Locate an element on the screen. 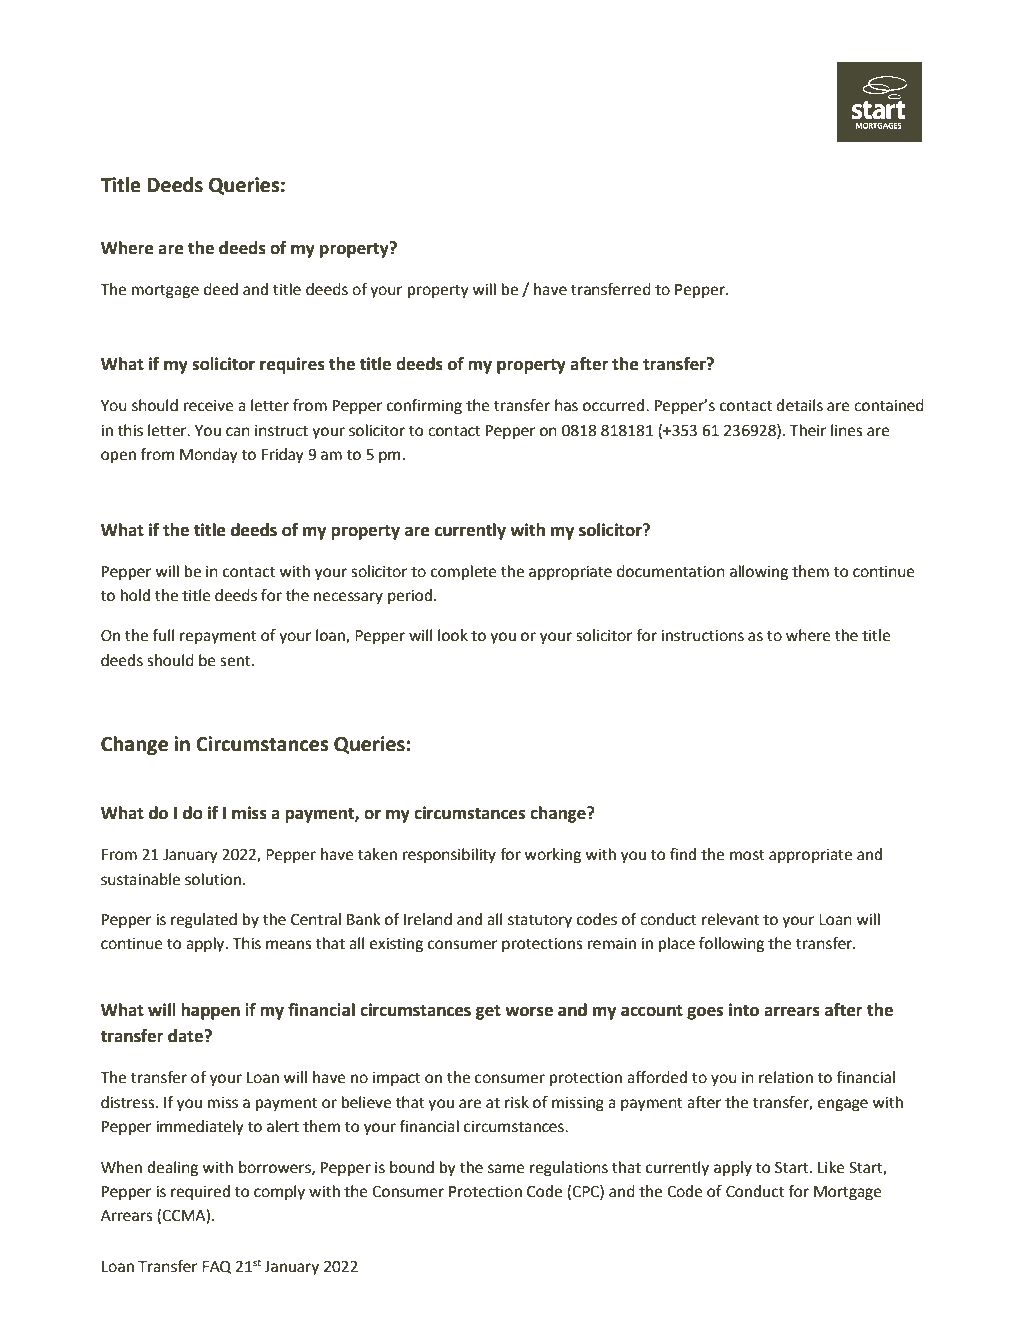 This screenshot has width=1031, height=1334. get is located at coordinates (488, 1012).
